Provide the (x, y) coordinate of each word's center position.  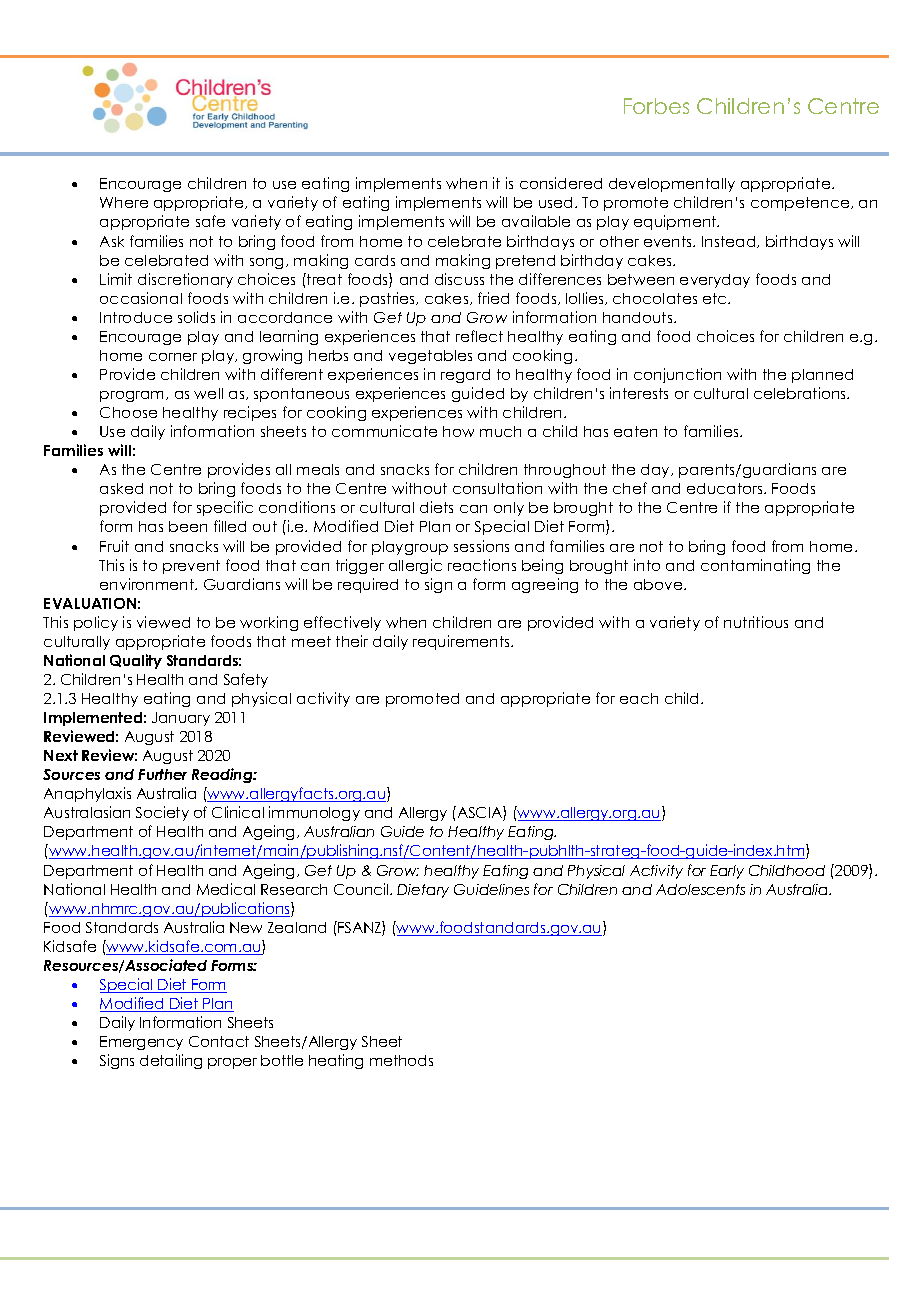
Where (124, 202)
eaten (635, 431)
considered (561, 183)
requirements (462, 642)
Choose (128, 412)
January (181, 719)
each (639, 698)
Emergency (141, 1043)
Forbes (656, 106)
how (458, 431)
